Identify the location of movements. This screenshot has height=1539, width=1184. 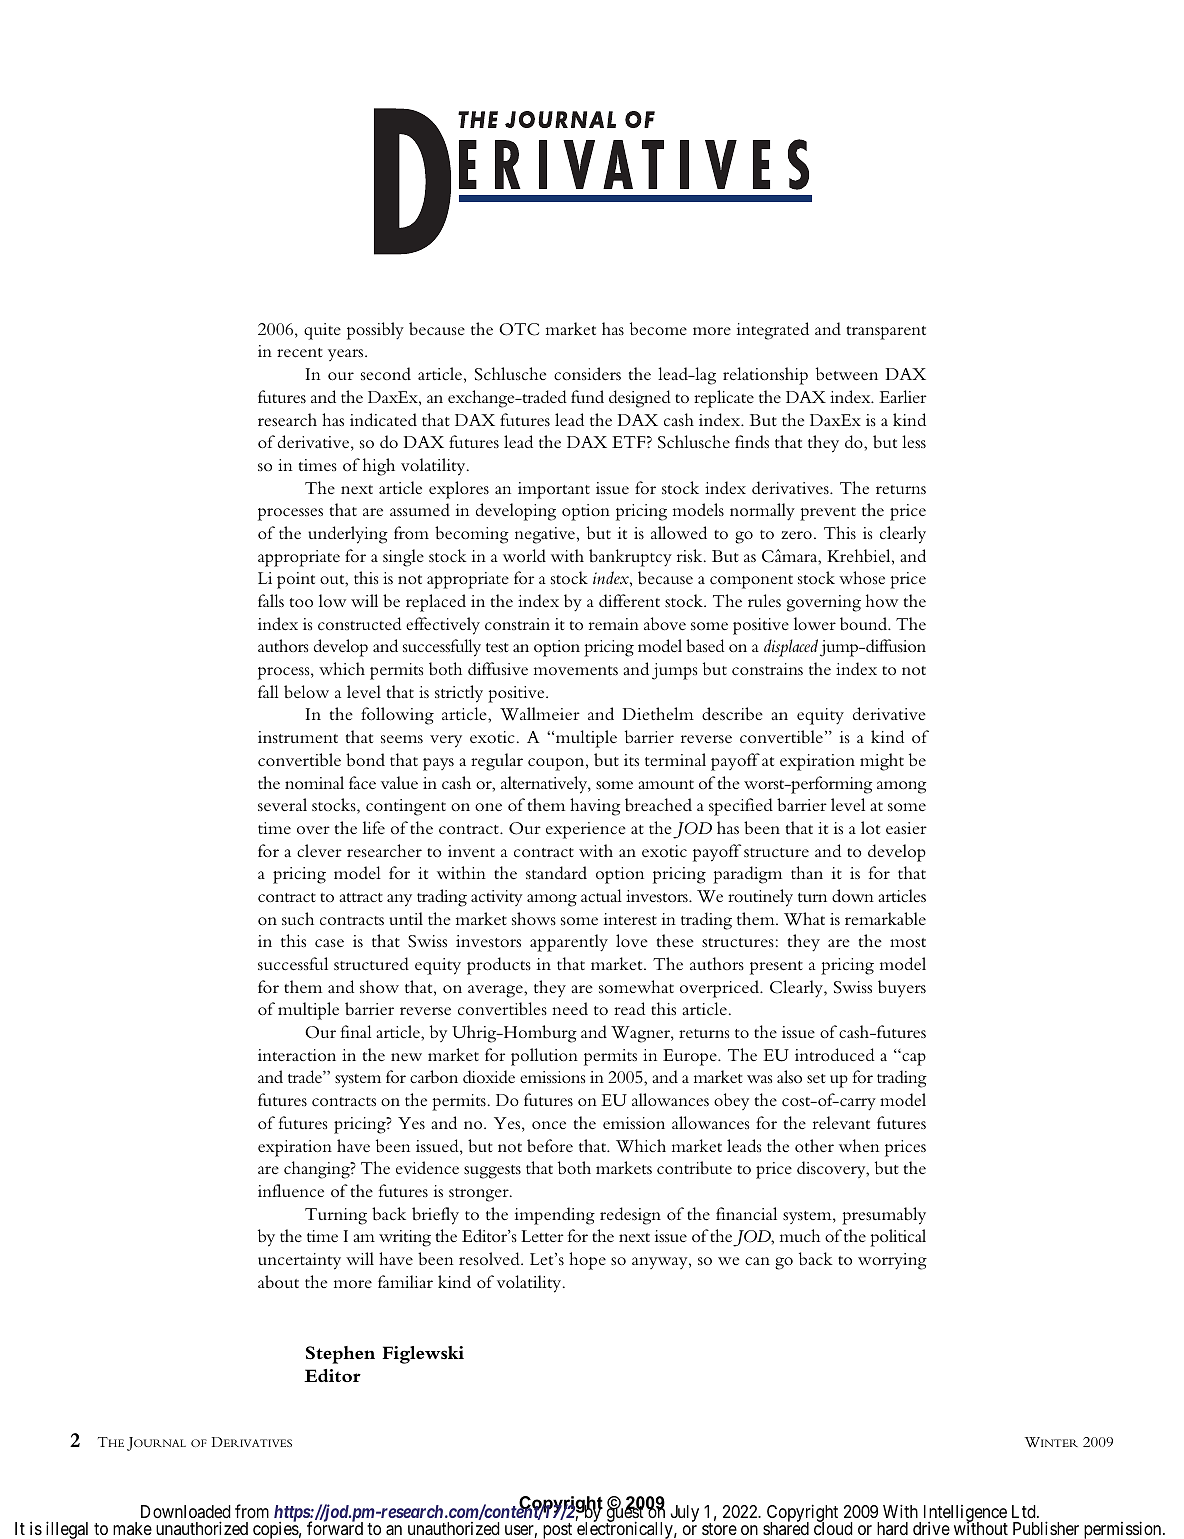
(576, 670).
